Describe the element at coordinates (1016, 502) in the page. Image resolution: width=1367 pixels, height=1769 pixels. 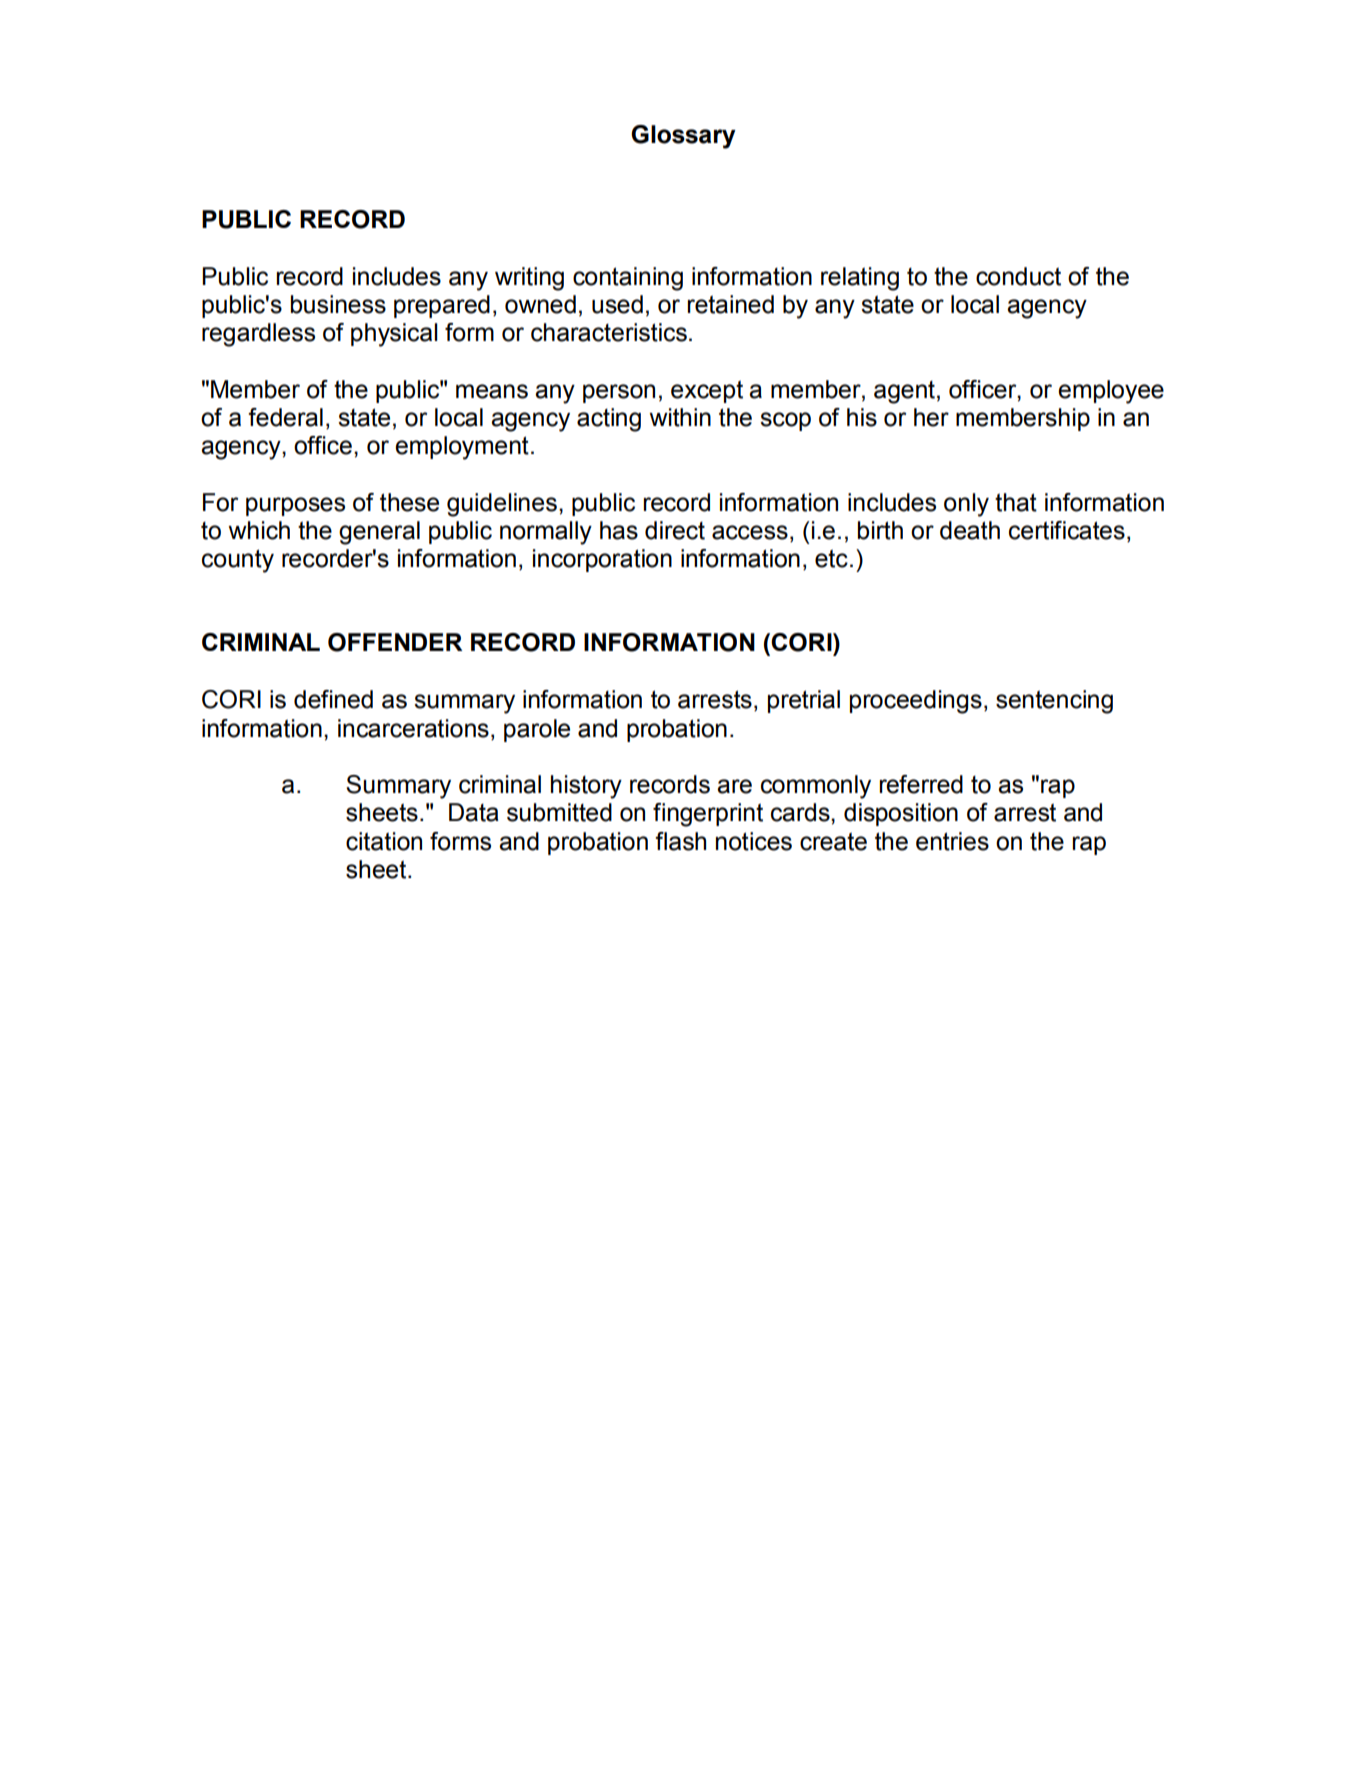
I see `that` at that location.
